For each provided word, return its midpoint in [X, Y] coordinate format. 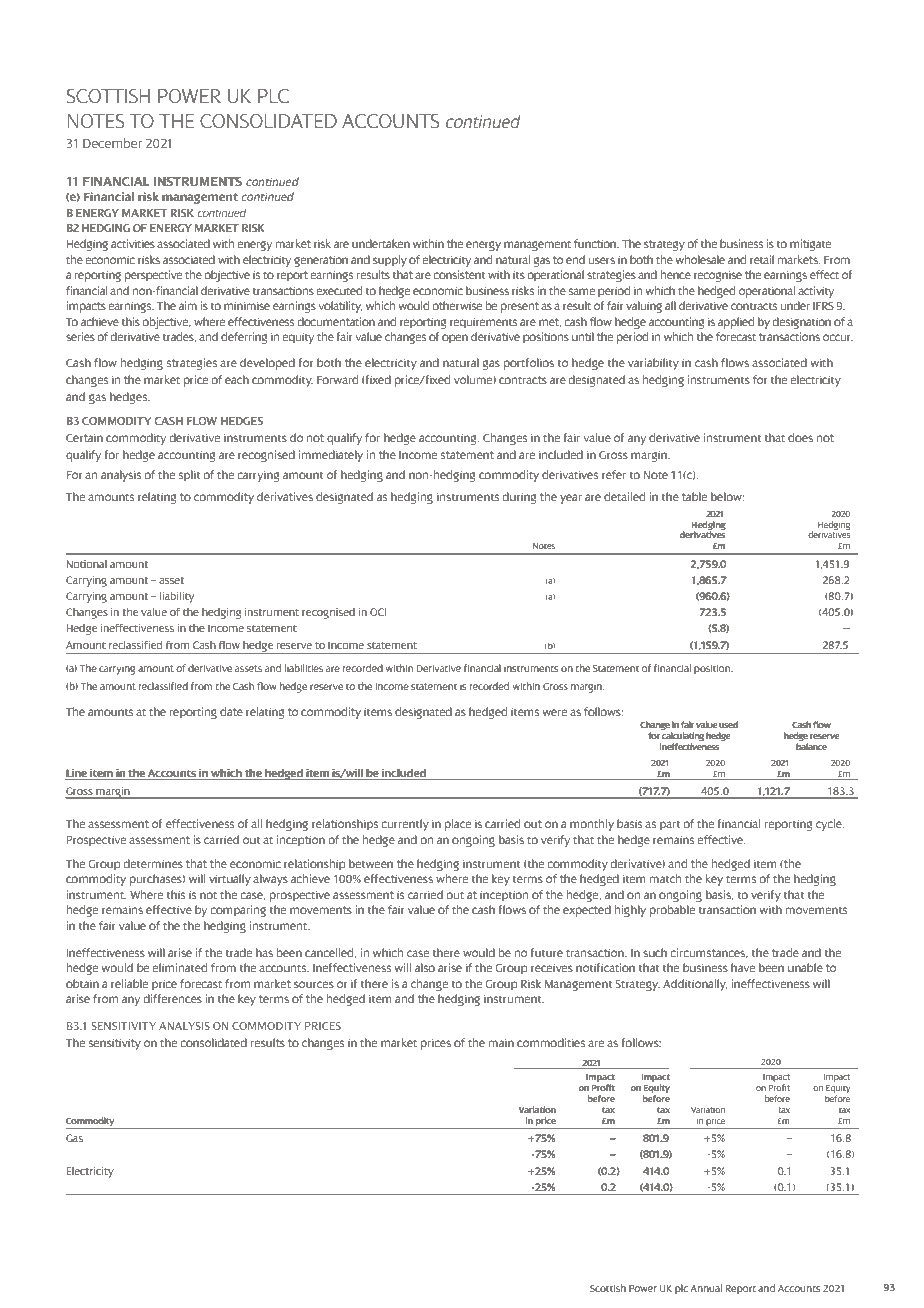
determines [153, 863]
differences [172, 998]
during [519, 498]
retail [762, 259]
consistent [459, 274]
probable [672, 911]
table [694, 496]
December [112, 143]
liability [177, 597]
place [458, 825]
